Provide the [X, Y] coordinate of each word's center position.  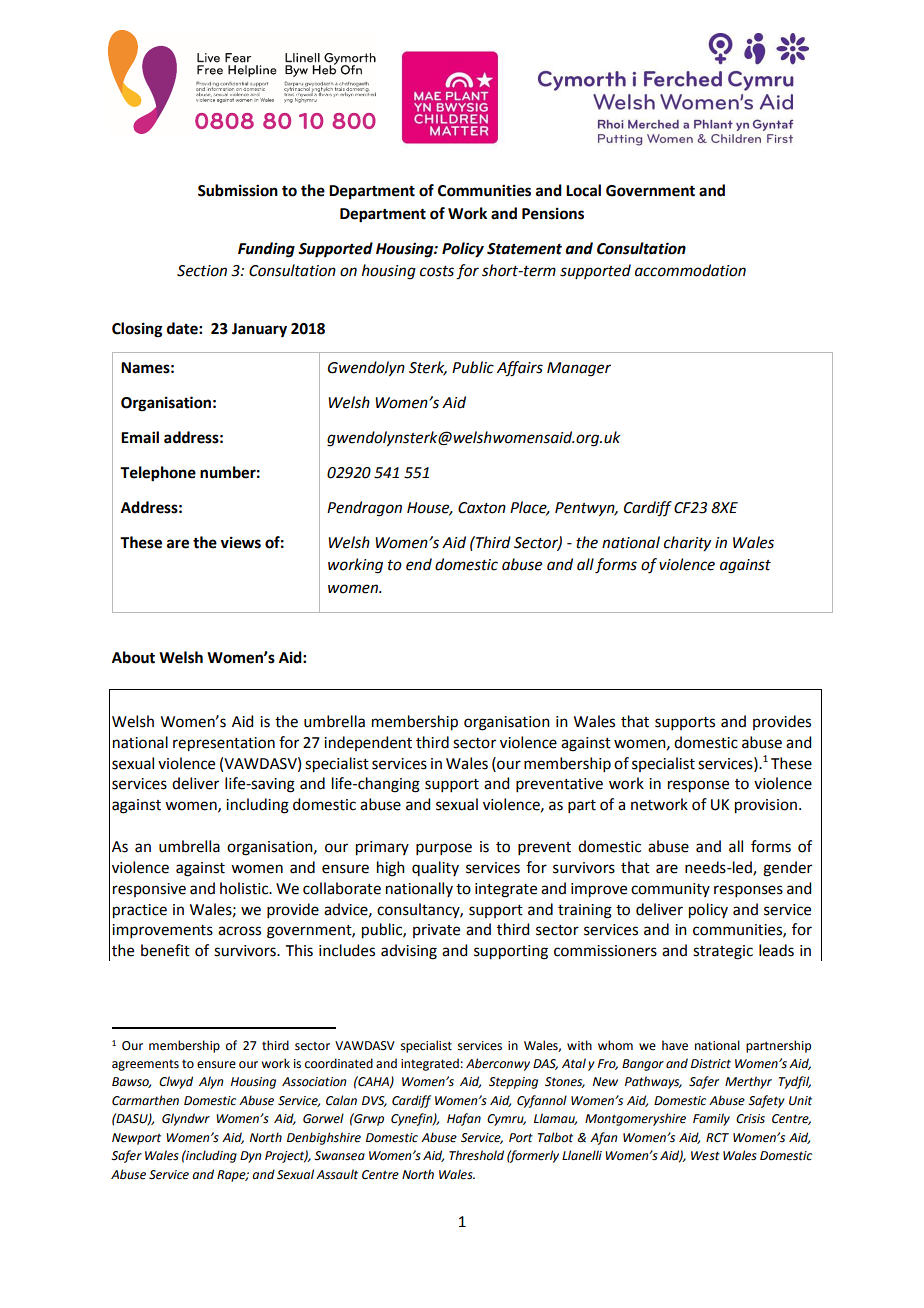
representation [224, 744]
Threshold [476, 1155]
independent [368, 743]
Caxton [482, 508]
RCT [717, 1138]
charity [687, 544]
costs [437, 271]
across [239, 931]
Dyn [250, 1157]
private [436, 931]
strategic [723, 952]
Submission [238, 190]
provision [767, 806]
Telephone [158, 474]
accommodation [690, 270]
